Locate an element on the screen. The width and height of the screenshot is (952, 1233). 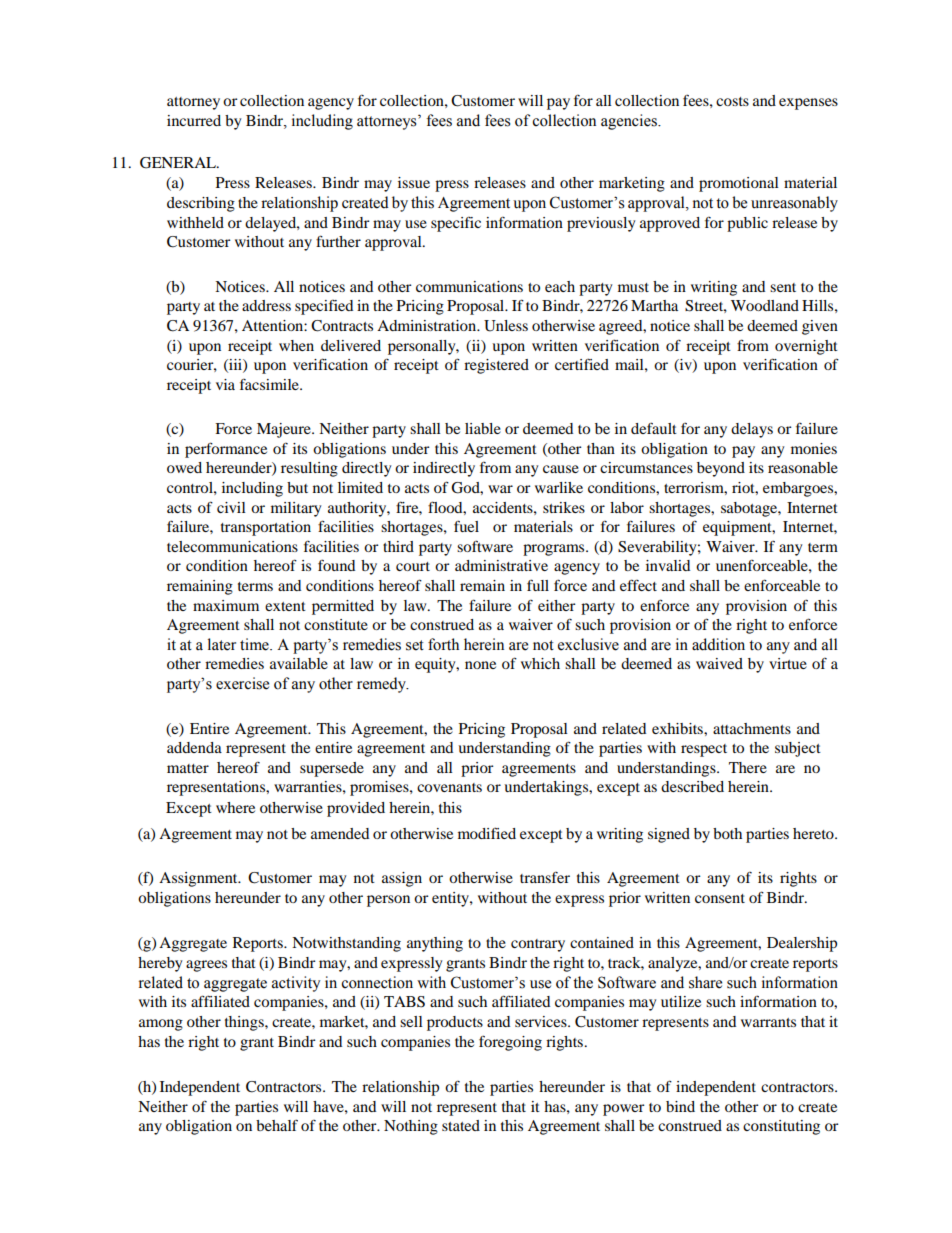
registered is located at coordinates (496, 366).
